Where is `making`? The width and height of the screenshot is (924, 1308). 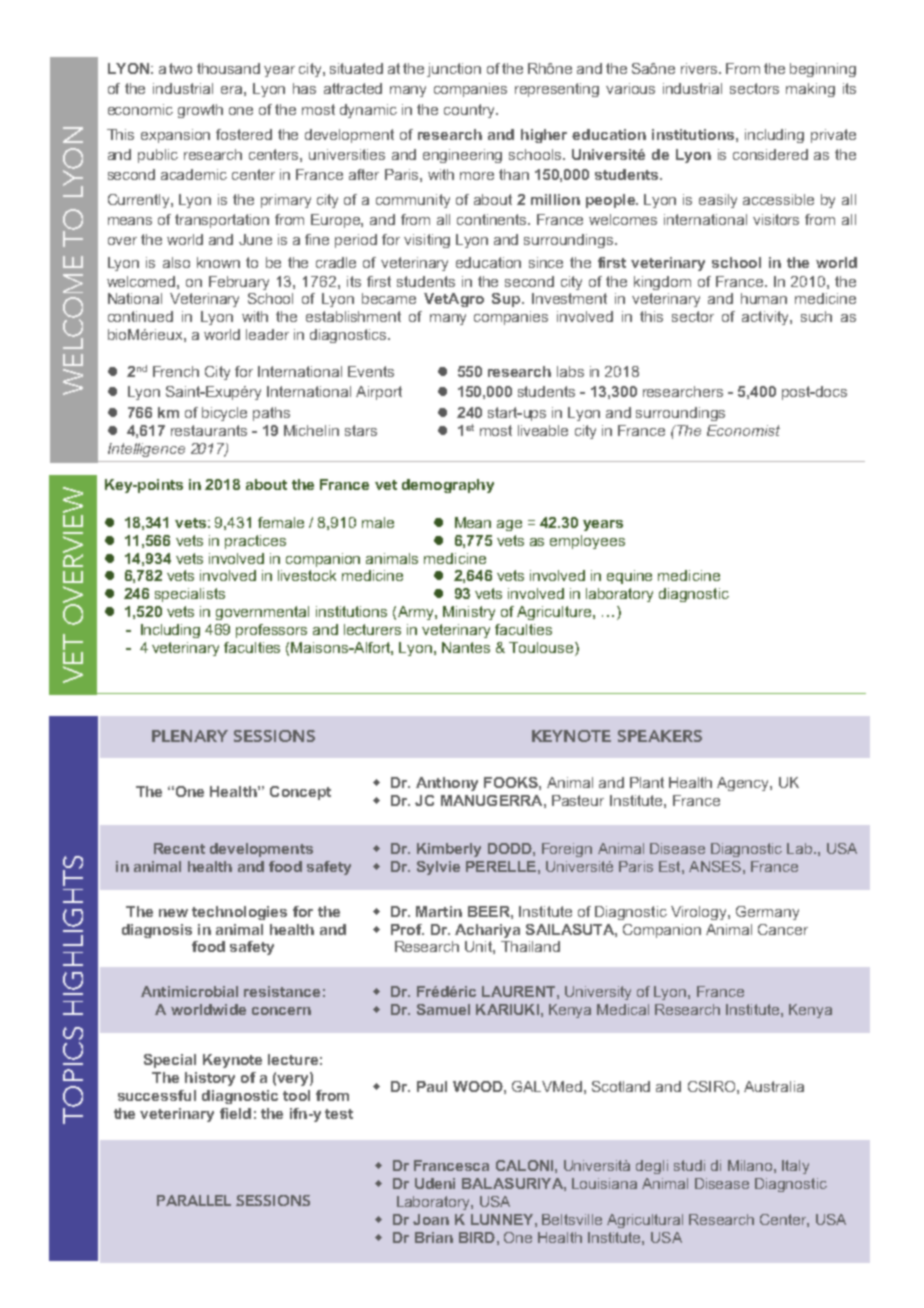
making is located at coordinates (810, 90).
